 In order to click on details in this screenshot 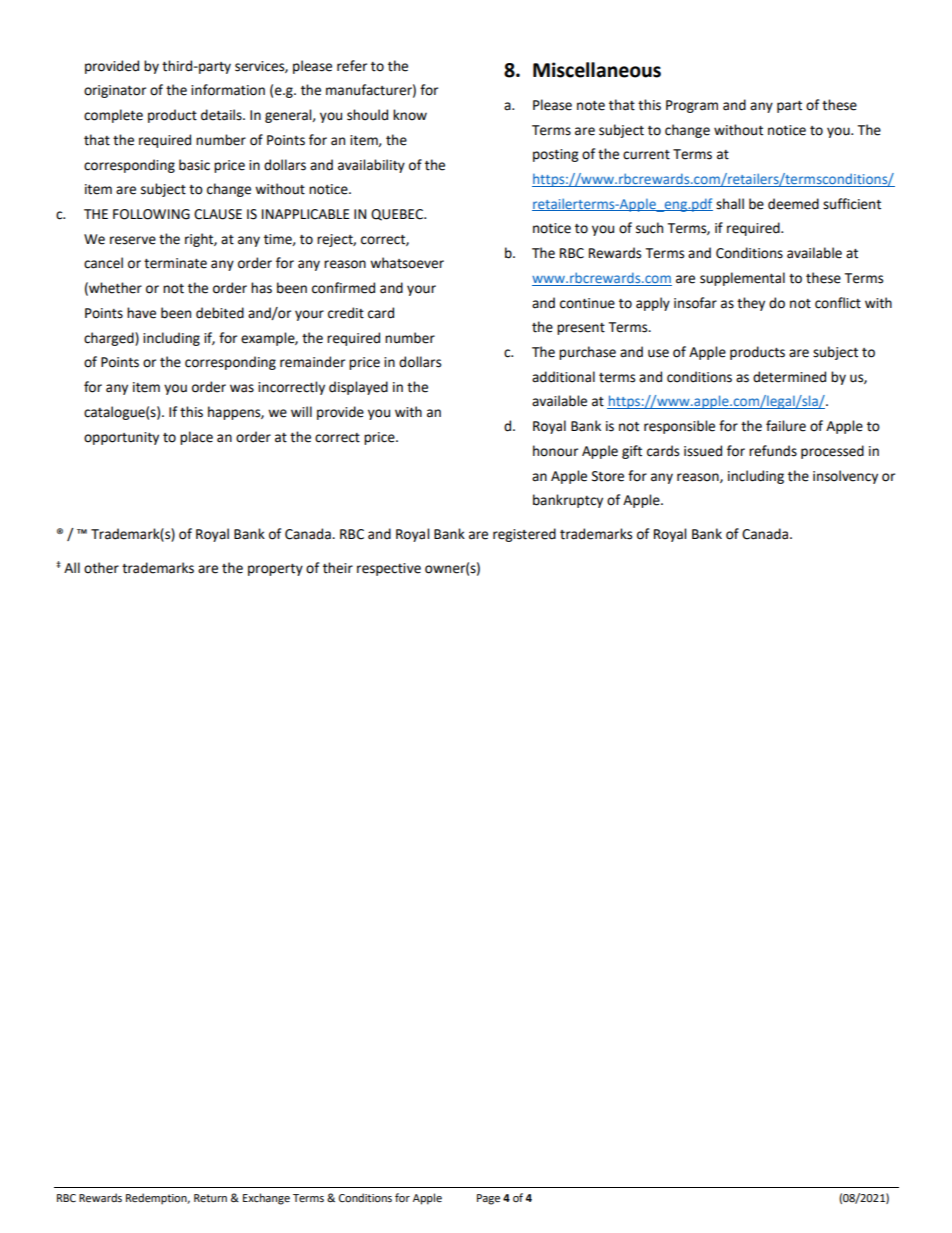, I will do `click(222, 115)`.
